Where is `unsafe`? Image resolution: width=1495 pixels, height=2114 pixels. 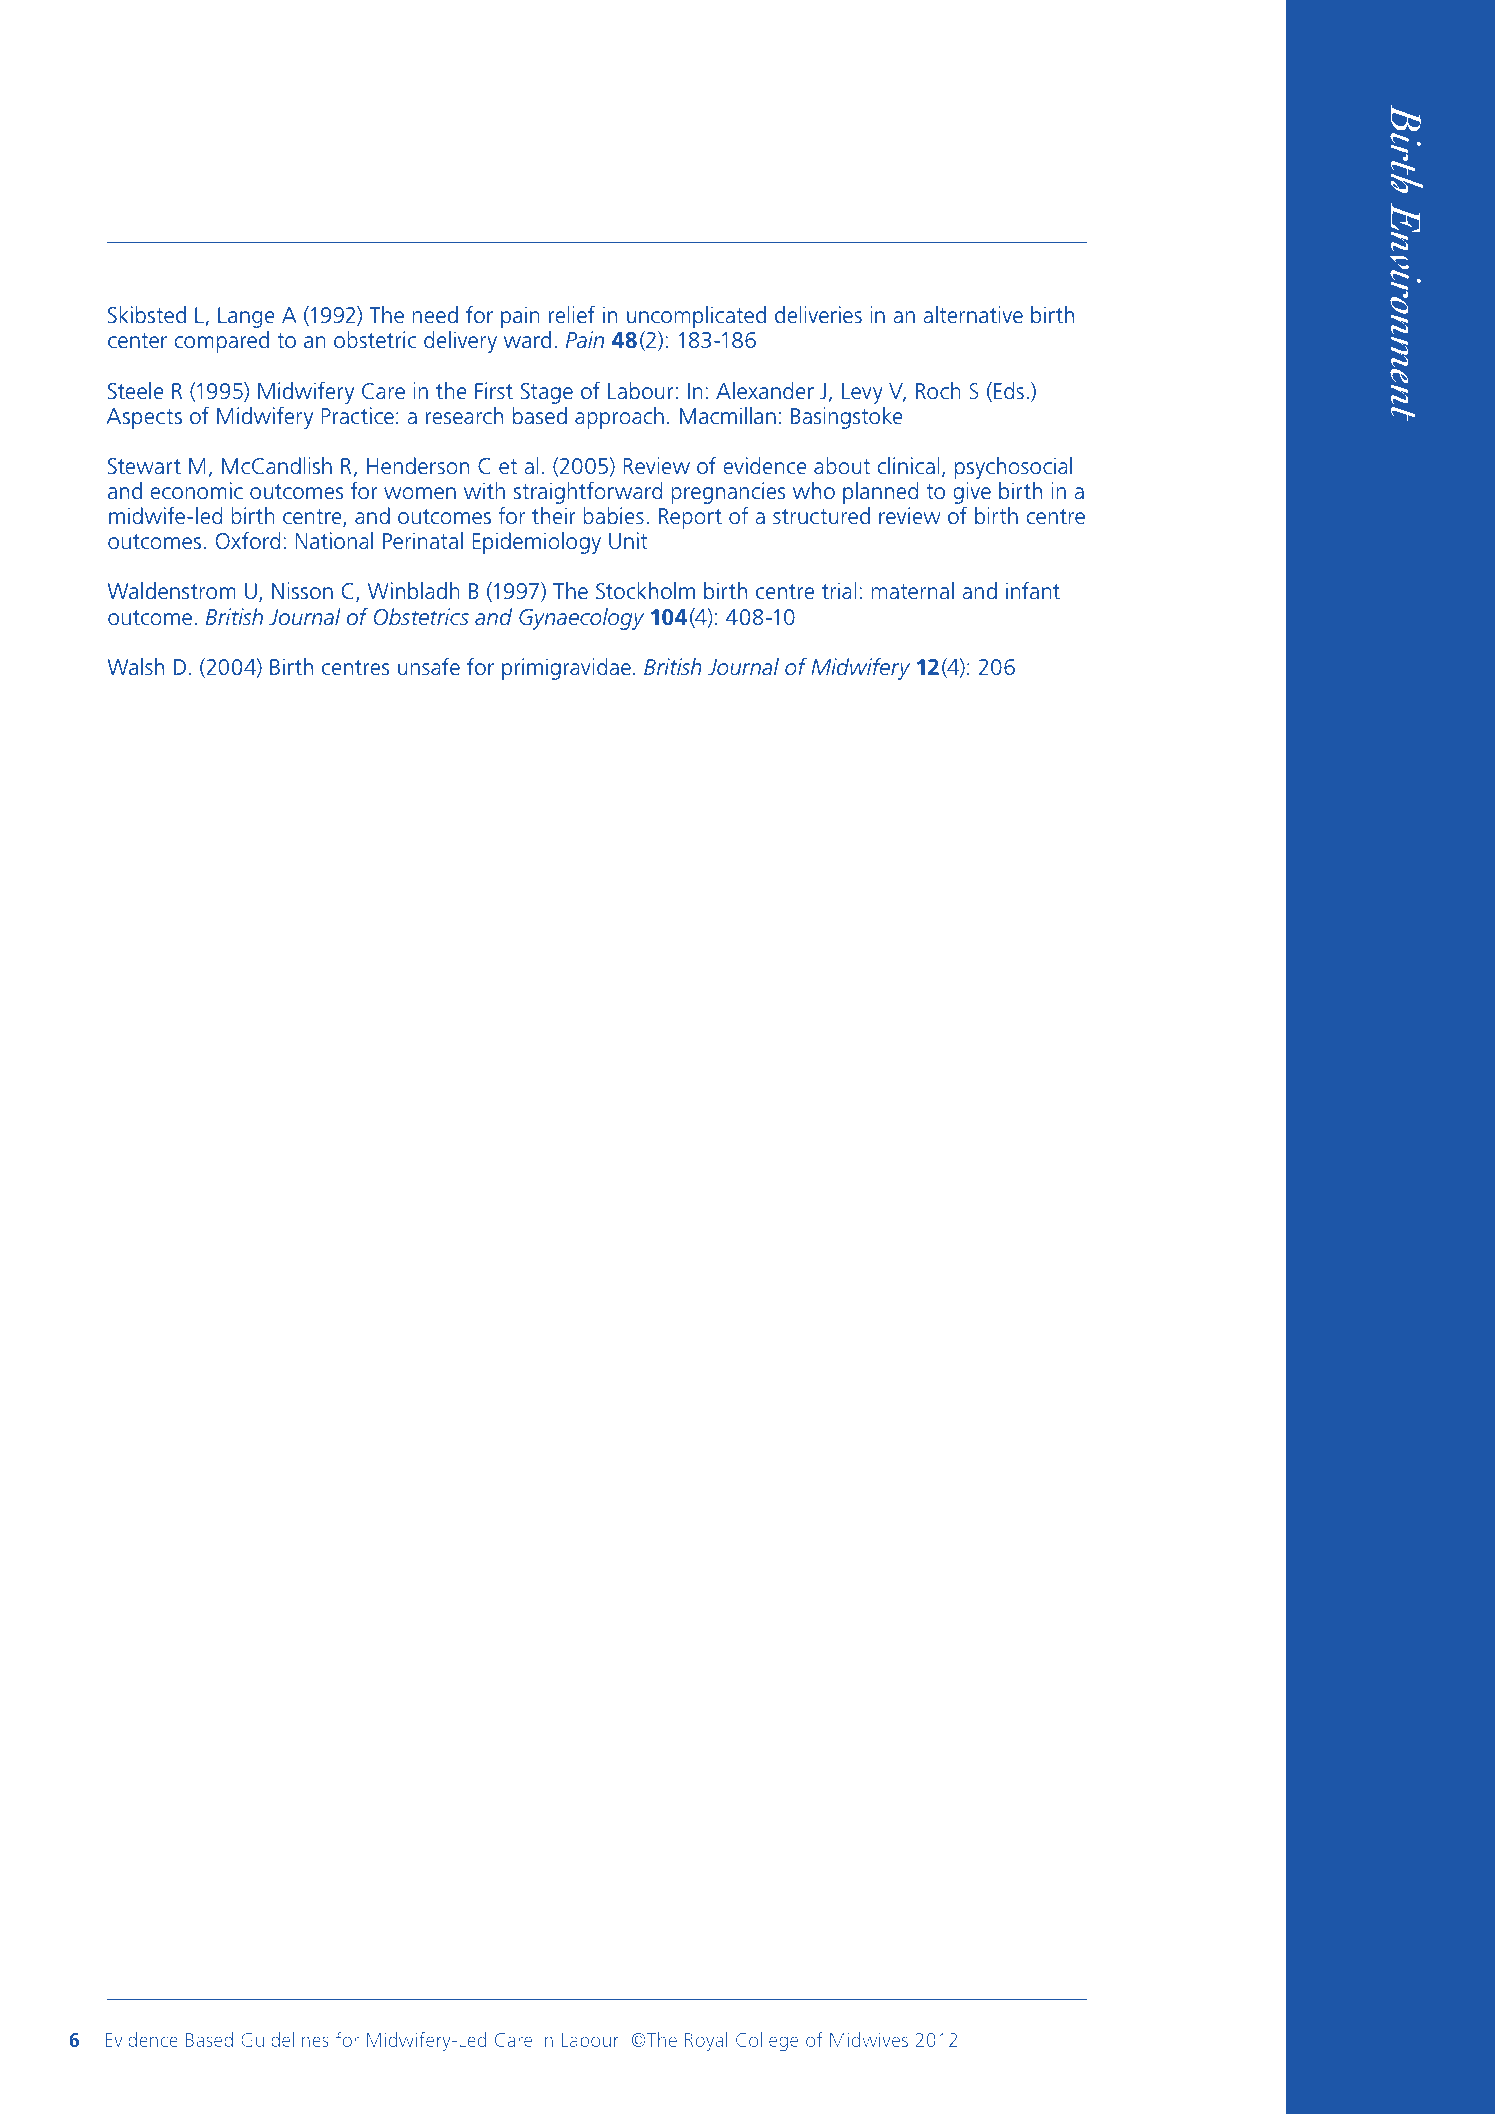 unsafe is located at coordinates (429, 667).
